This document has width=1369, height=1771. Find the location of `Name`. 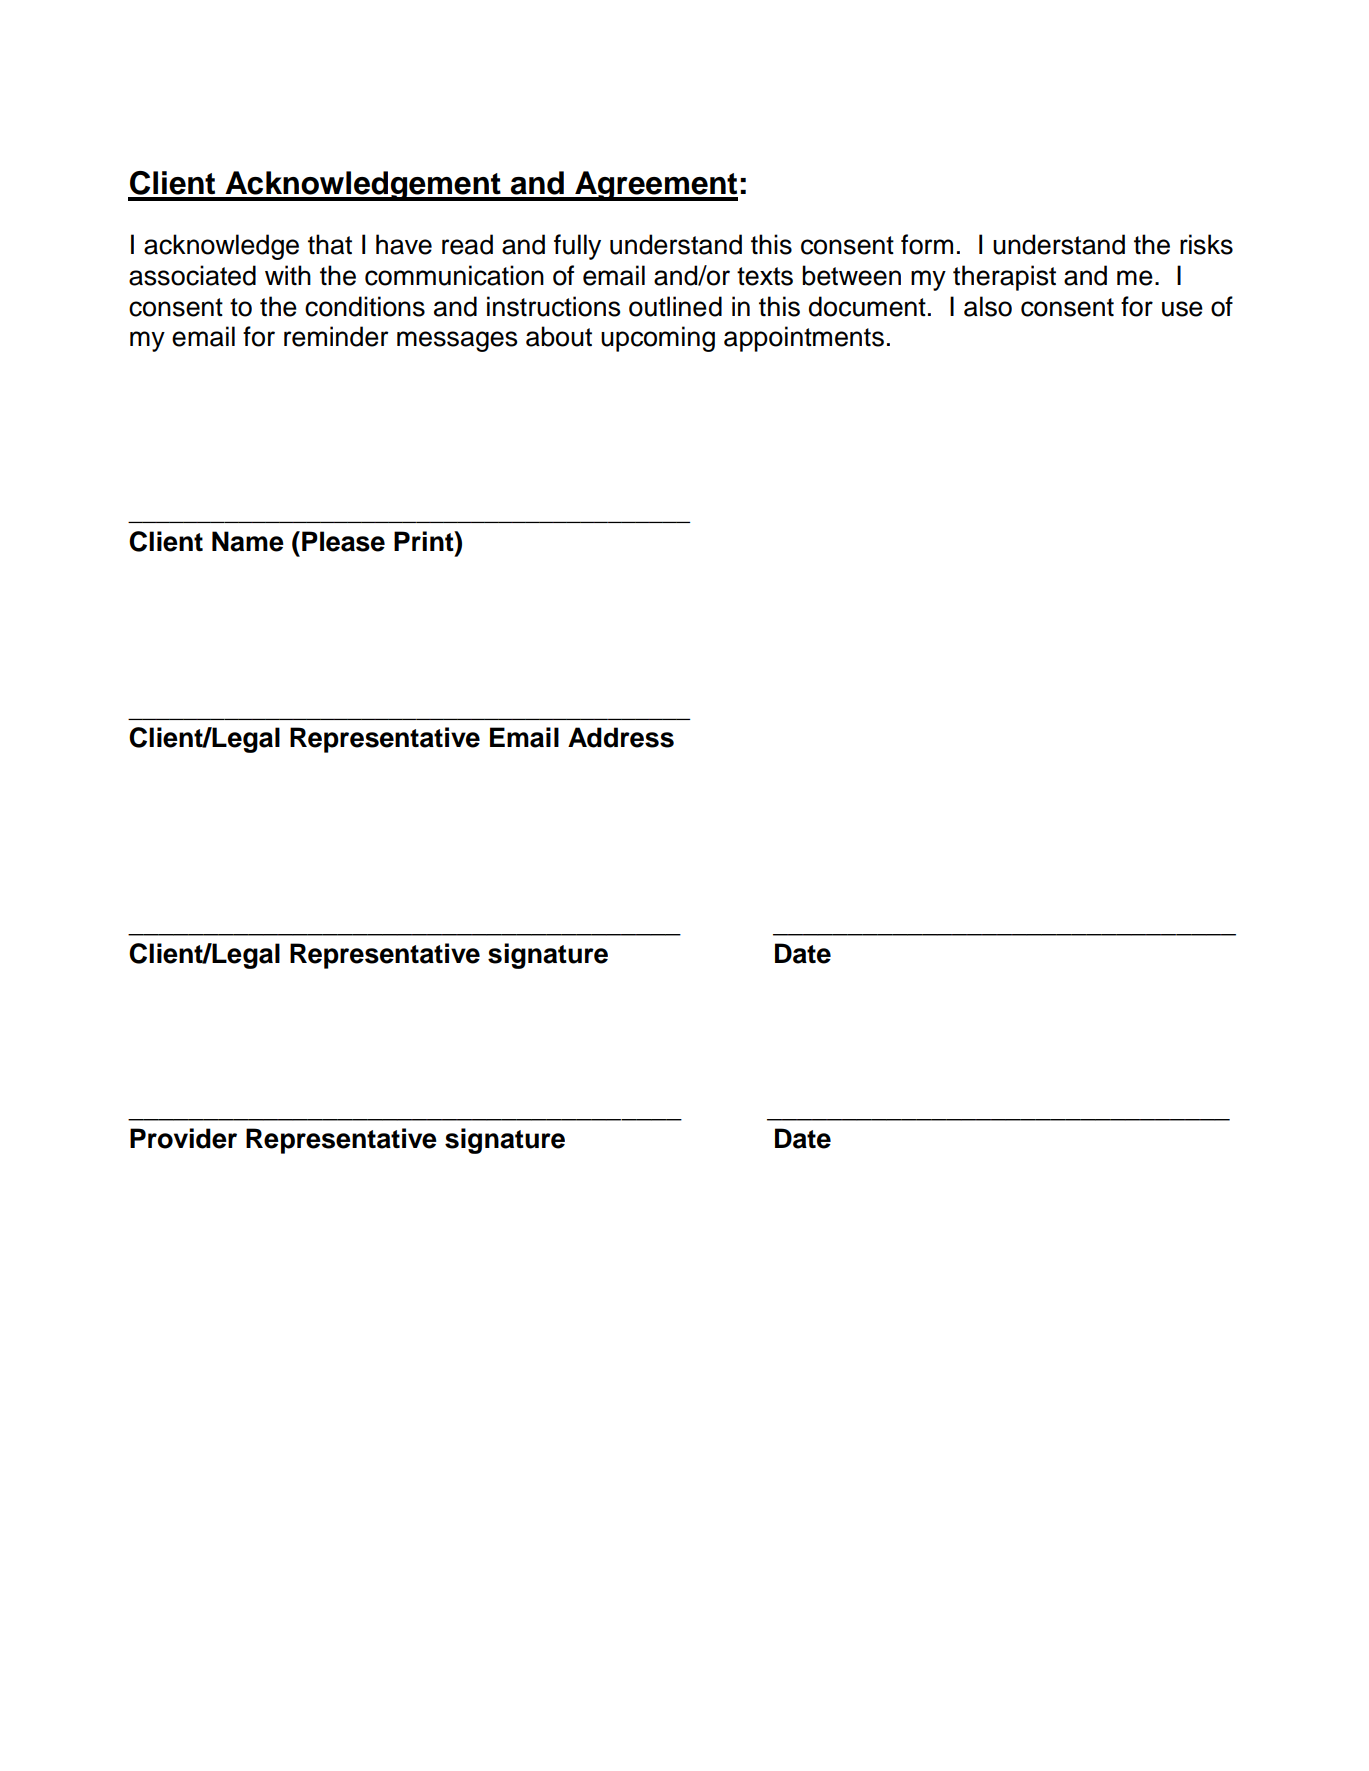

Name is located at coordinates (248, 541).
